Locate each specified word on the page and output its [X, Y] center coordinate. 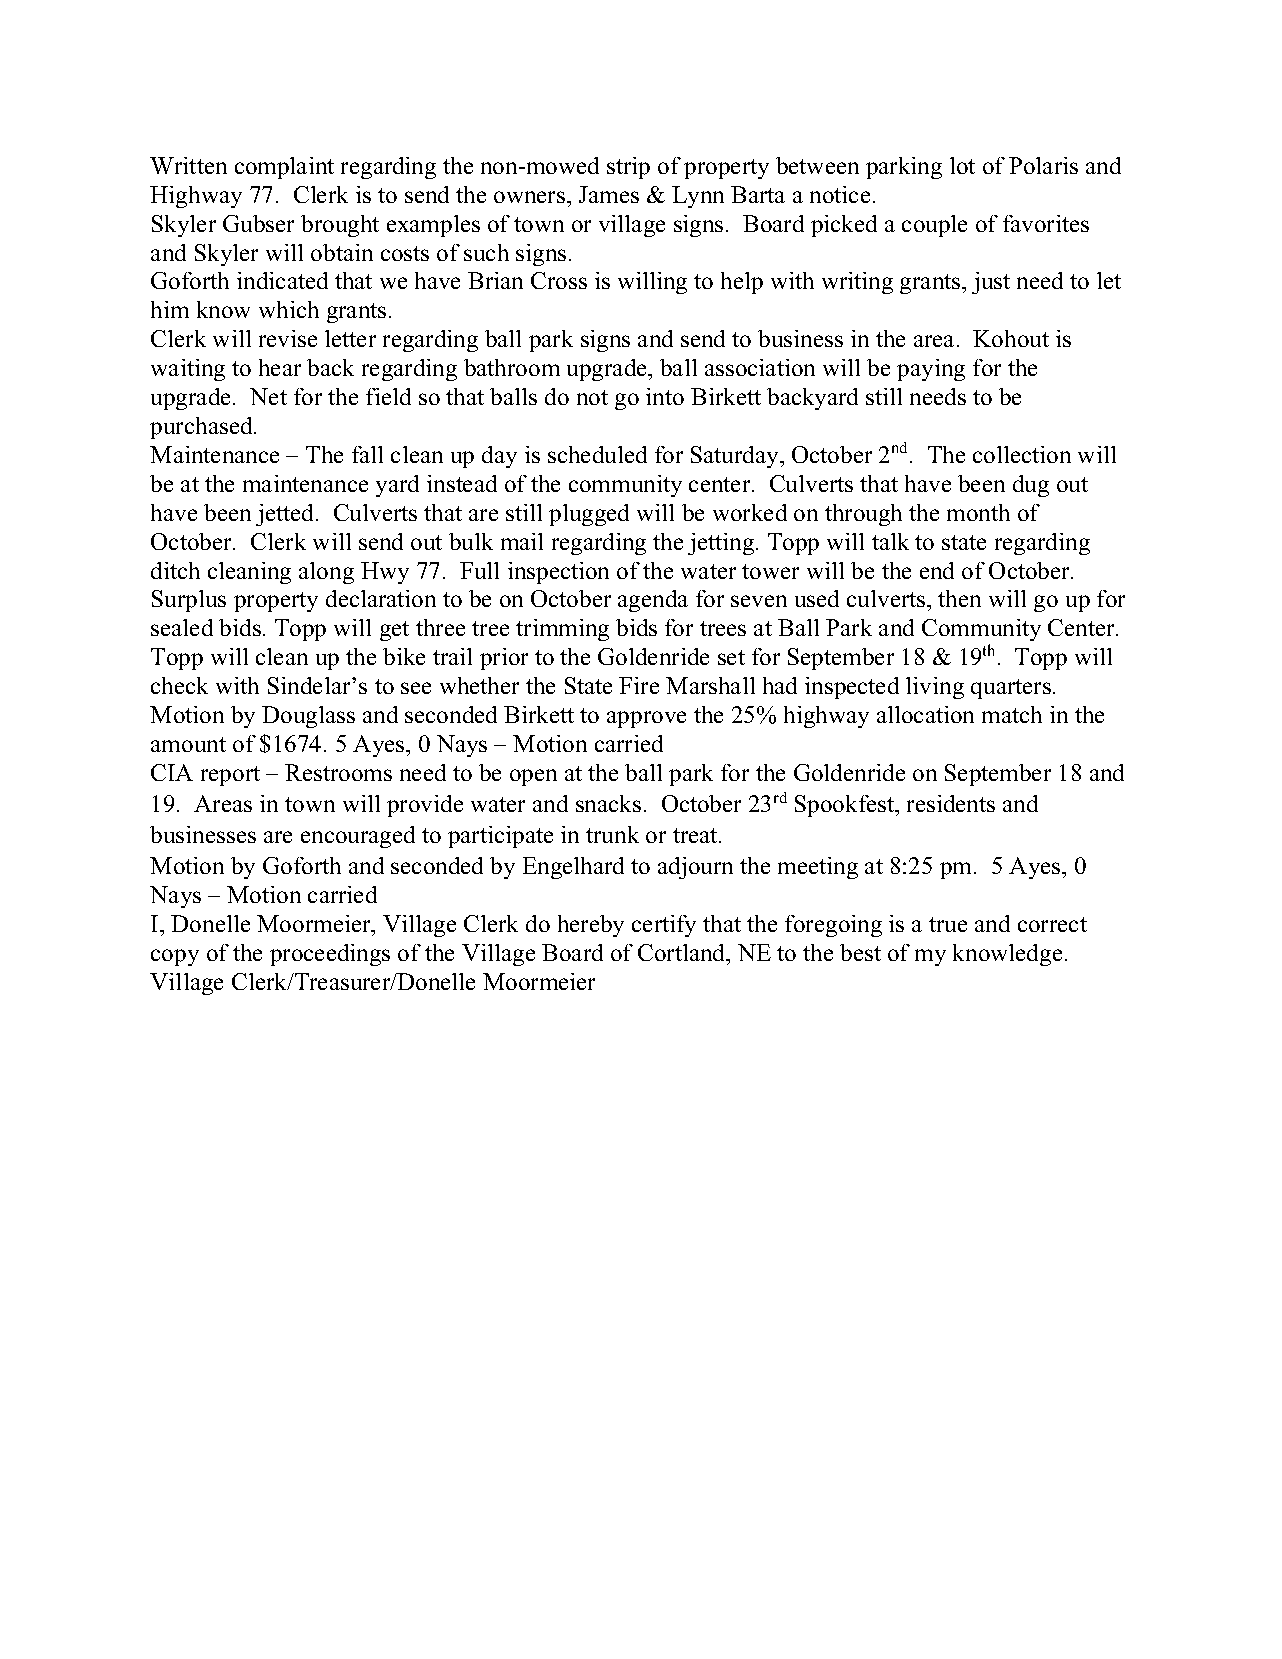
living [935, 688]
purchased [202, 428]
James [609, 194]
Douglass [308, 717]
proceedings [330, 955]
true [948, 924]
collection [1022, 454]
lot [962, 165]
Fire [639, 685]
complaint [284, 168]
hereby [591, 926]
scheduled [597, 454]
